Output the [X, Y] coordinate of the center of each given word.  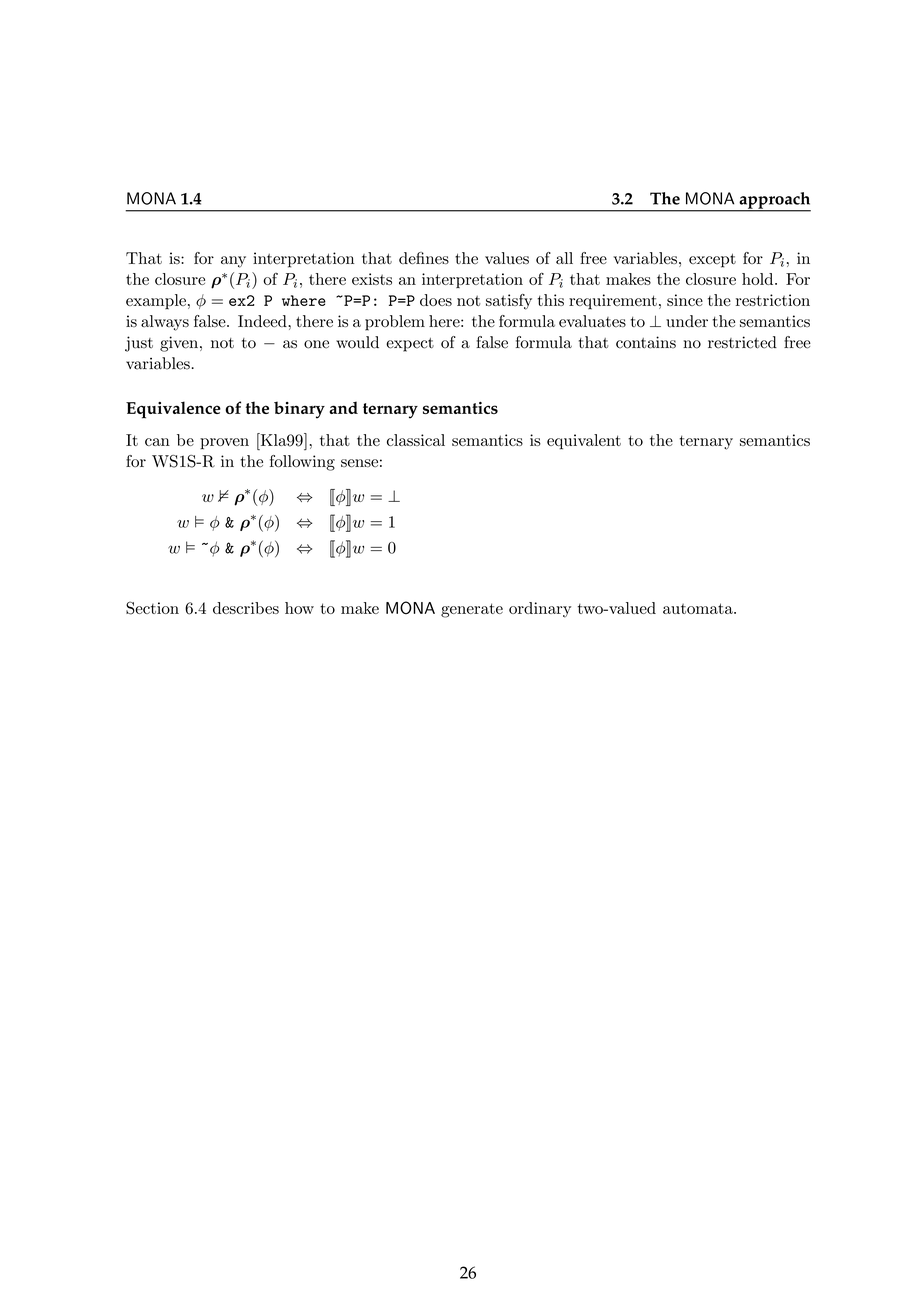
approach [774, 201]
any [233, 262]
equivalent [584, 442]
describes [246, 608]
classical [416, 440]
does [436, 300]
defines [424, 258]
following [302, 463]
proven [224, 444]
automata [699, 608]
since [685, 300]
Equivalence [173, 410]
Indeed [263, 321]
